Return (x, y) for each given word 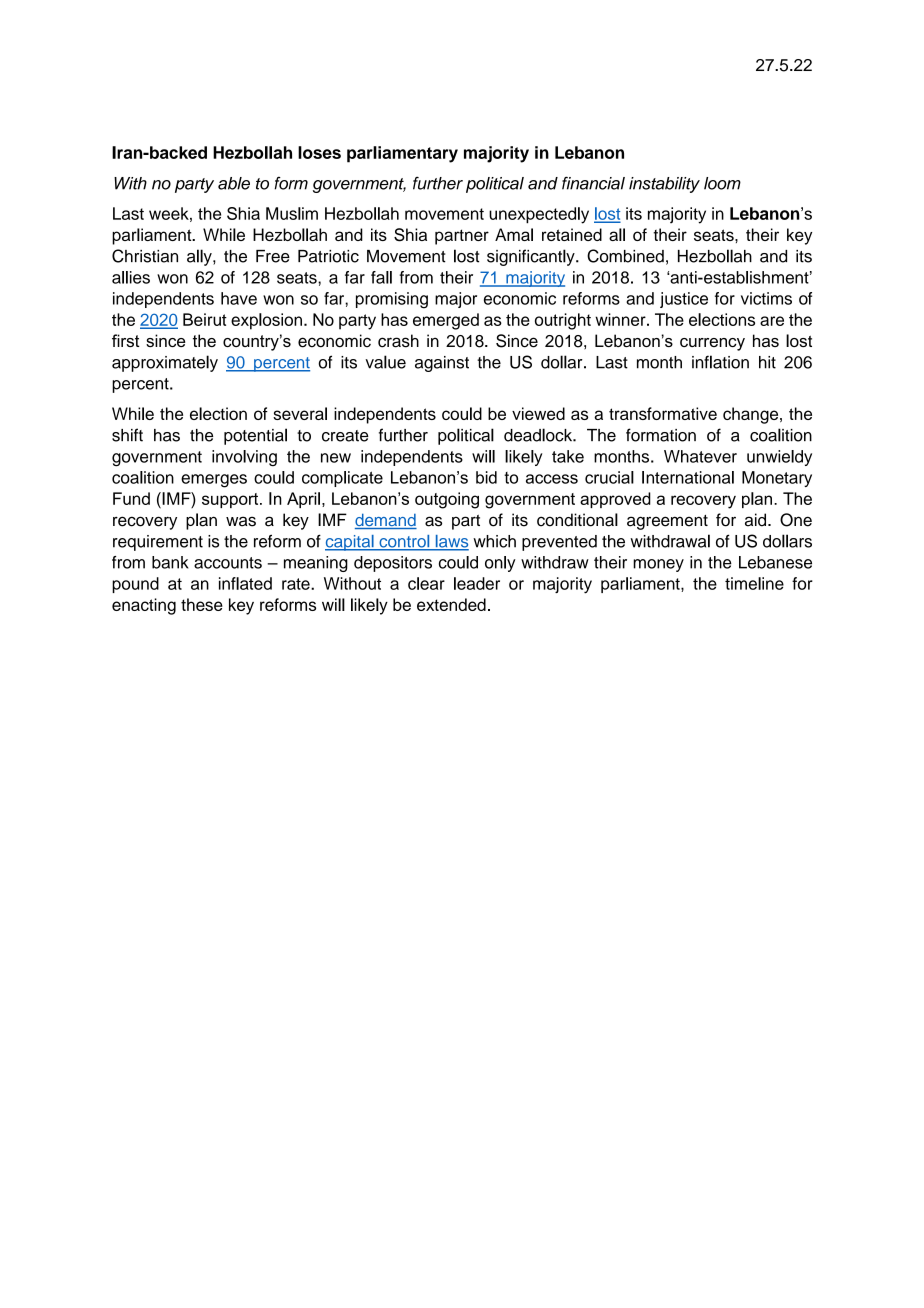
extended (451, 604)
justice (684, 300)
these (202, 604)
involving (244, 458)
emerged (446, 321)
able (234, 183)
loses (319, 152)
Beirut (205, 319)
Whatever (700, 456)
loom (722, 183)
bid (486, 477)
